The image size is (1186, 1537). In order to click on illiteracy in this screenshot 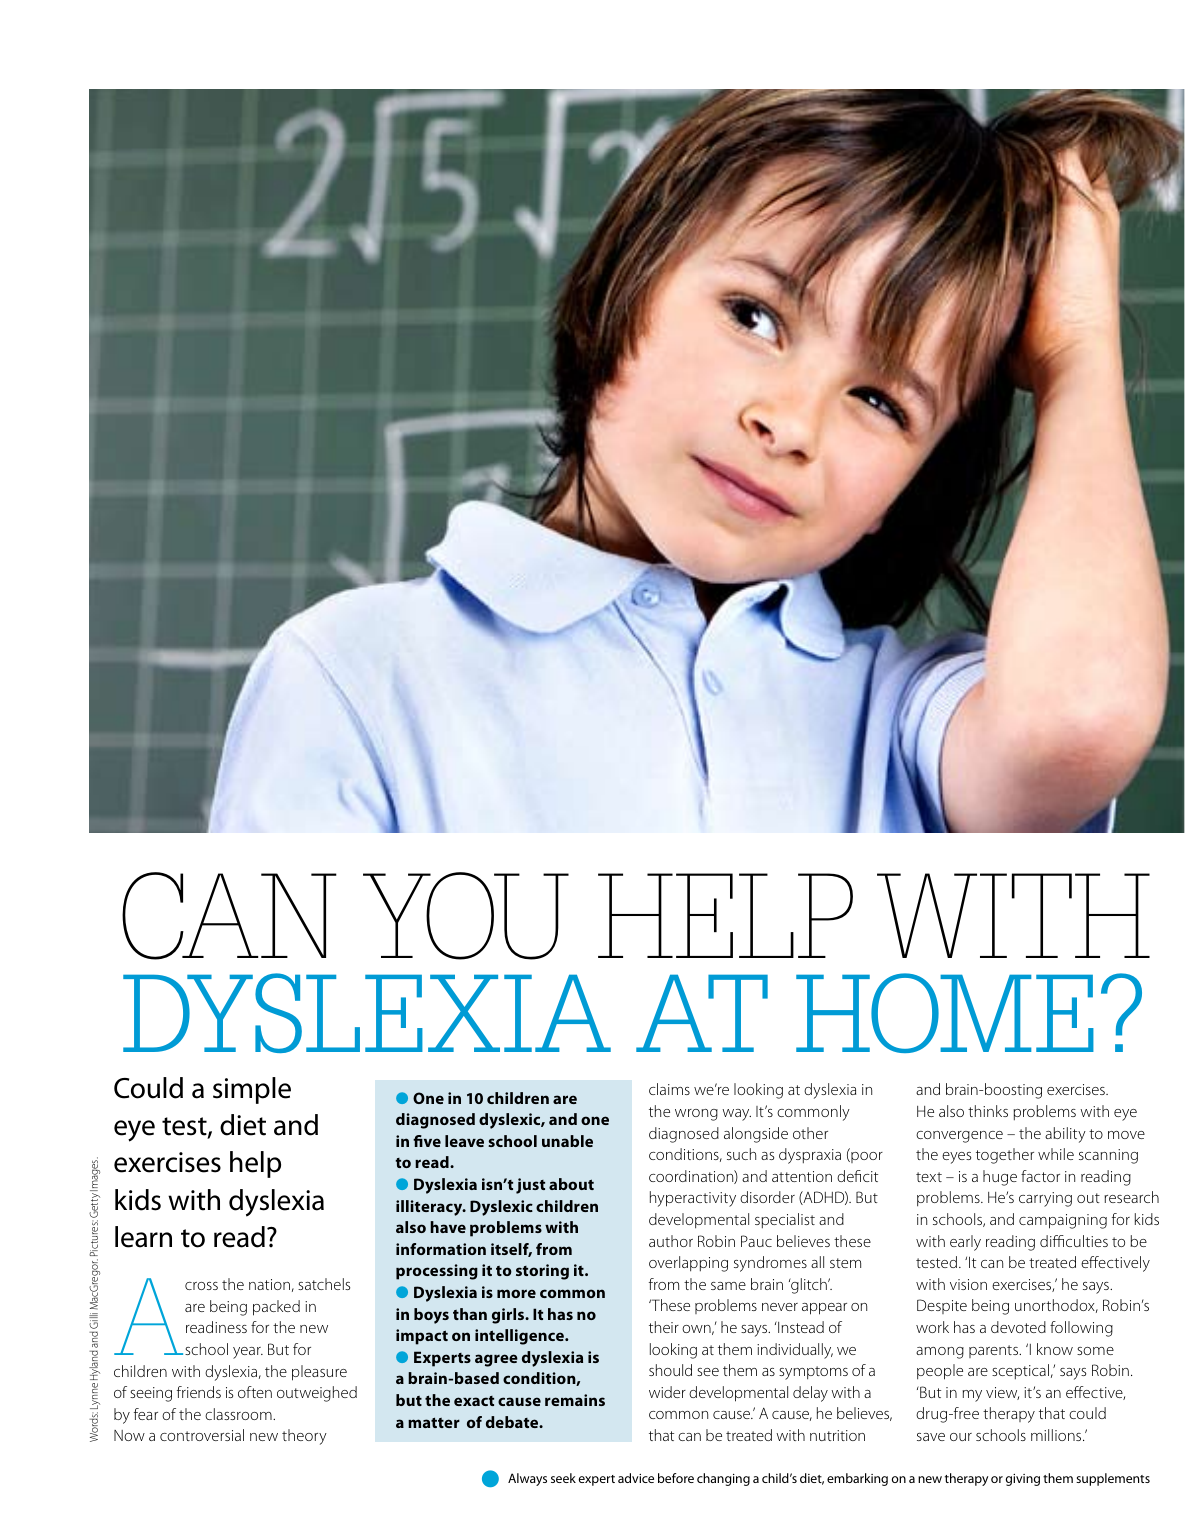, I will do `click(430, 1208)`.
